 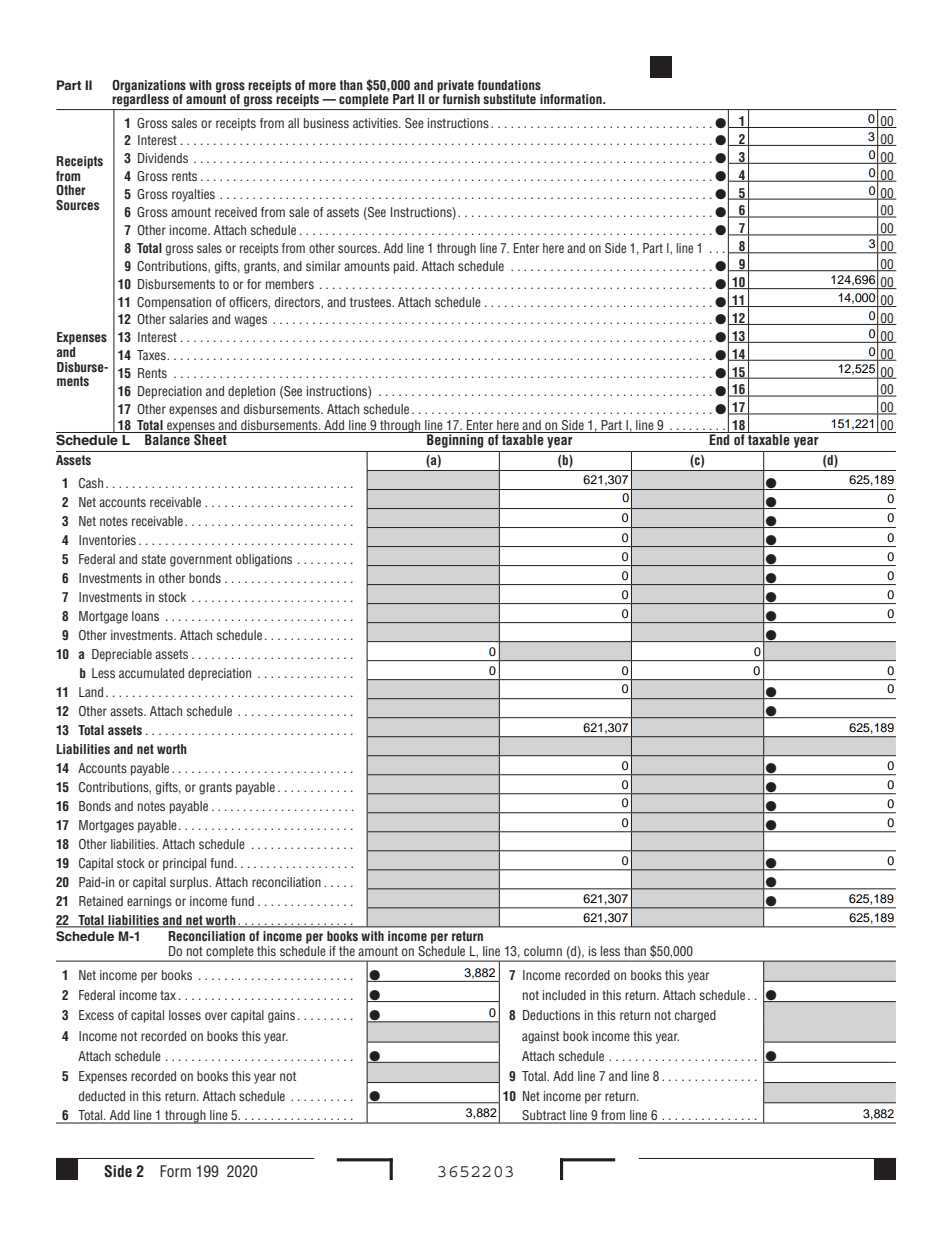 I want to click on losses, so click(x=185, y=1015).
